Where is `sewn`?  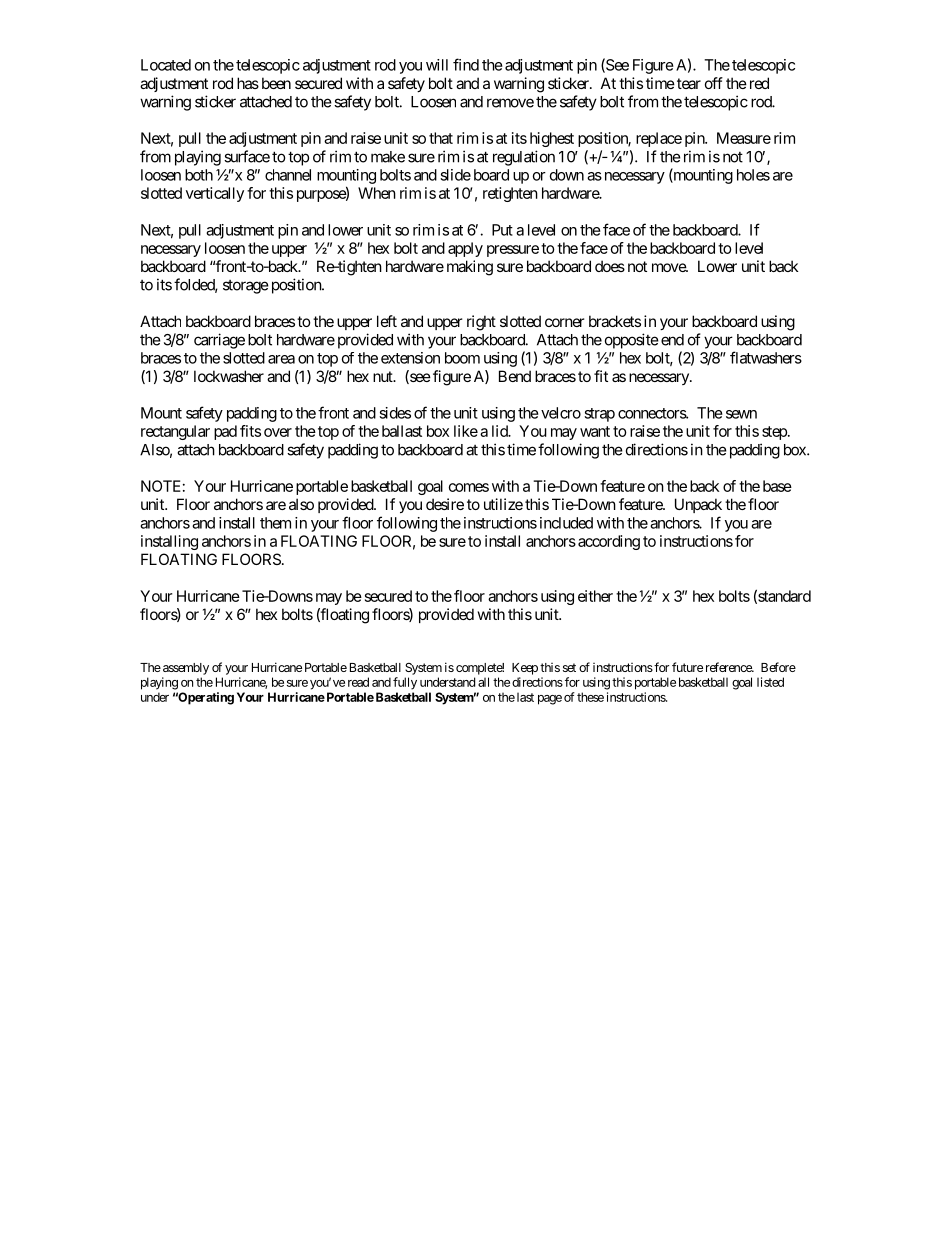 sewn is located at coordinates (741, 414).
